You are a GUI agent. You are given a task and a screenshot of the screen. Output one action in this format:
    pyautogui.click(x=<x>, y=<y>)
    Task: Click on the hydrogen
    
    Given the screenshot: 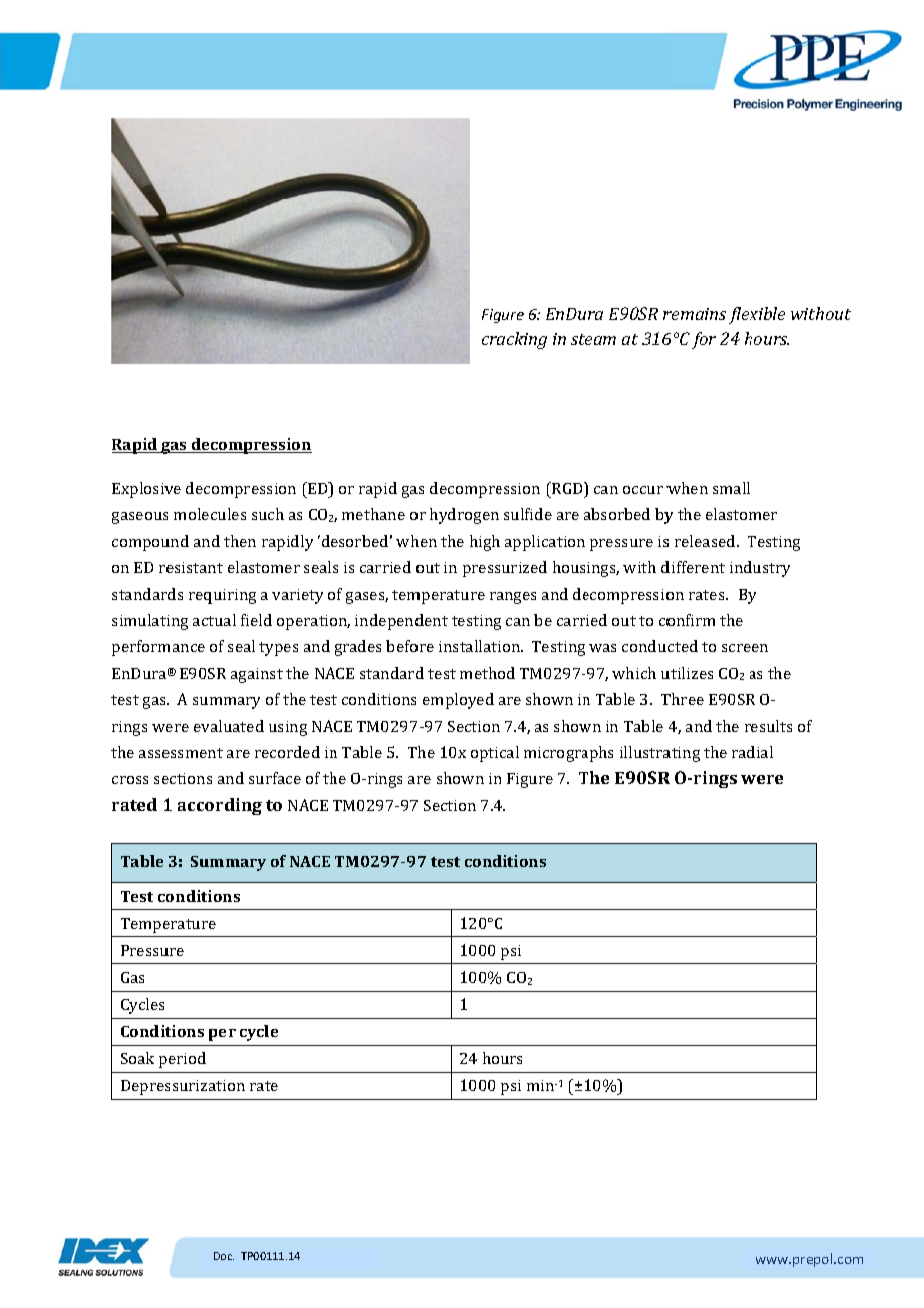 What is the action you would take?
    pyautogui.click(x=464, y=516)
